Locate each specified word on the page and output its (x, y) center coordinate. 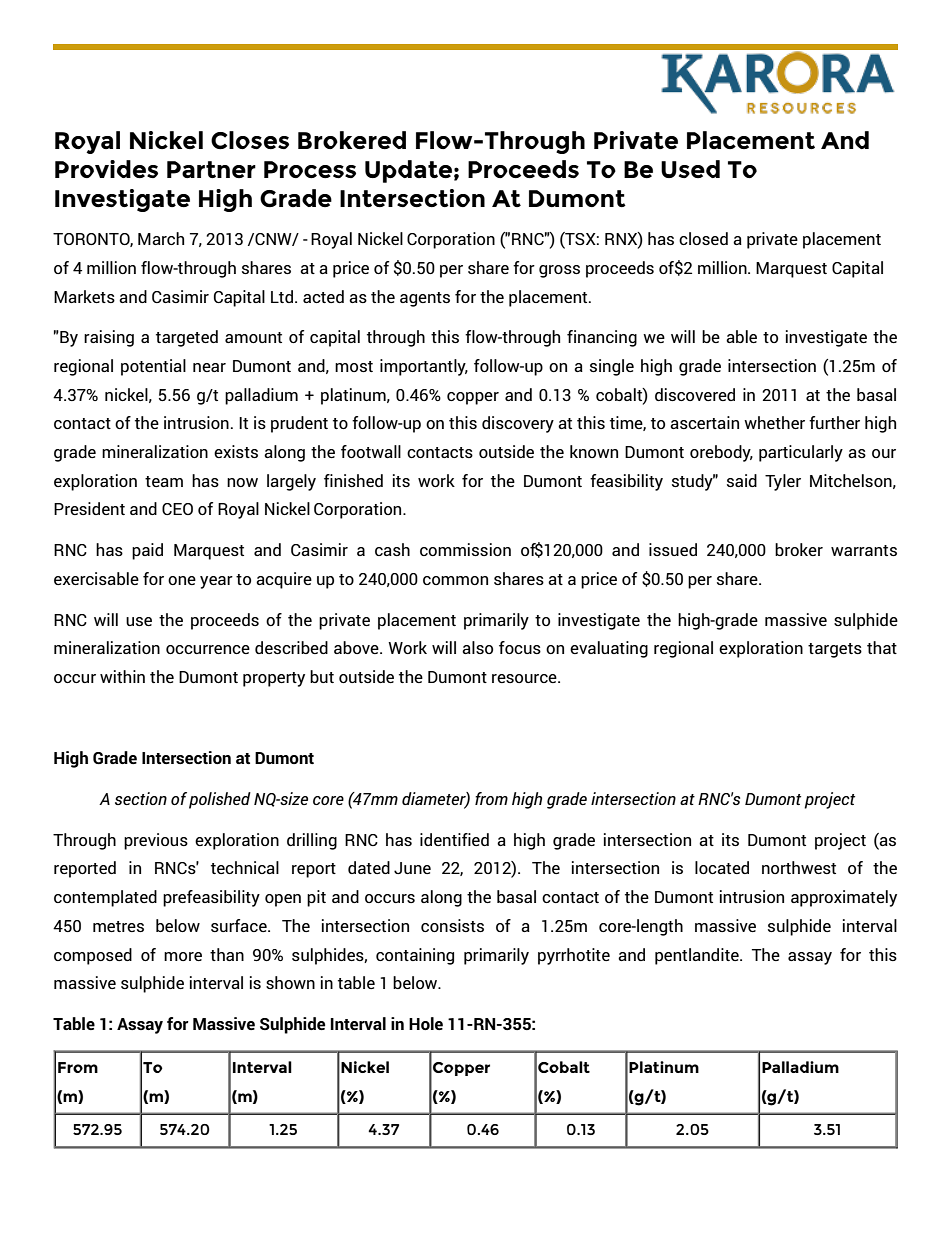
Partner (211, 169)
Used (690, 169)
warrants (864, 550)
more (183, 956)
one (182, 580)
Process (310, 169)
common (455, 580)
